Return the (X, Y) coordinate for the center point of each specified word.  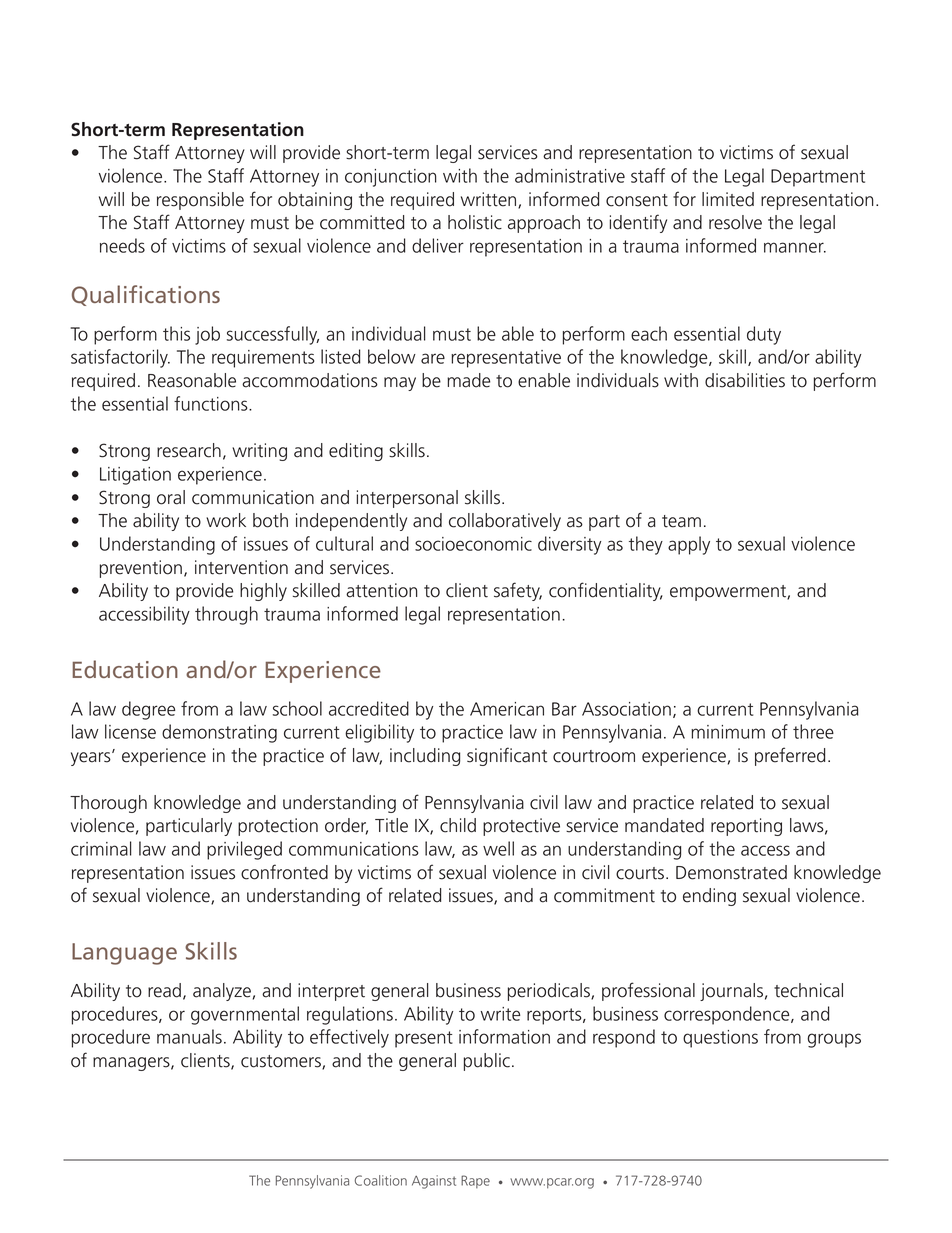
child (458, 825)
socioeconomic (473, 544)
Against (434, 1182)
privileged (244, 850)
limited (728, 199)
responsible (200, 201)
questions (720, 1039)
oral (171, 497)
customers (282, 1062)
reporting (746, 827)
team (681, 521)
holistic (475, 222)
